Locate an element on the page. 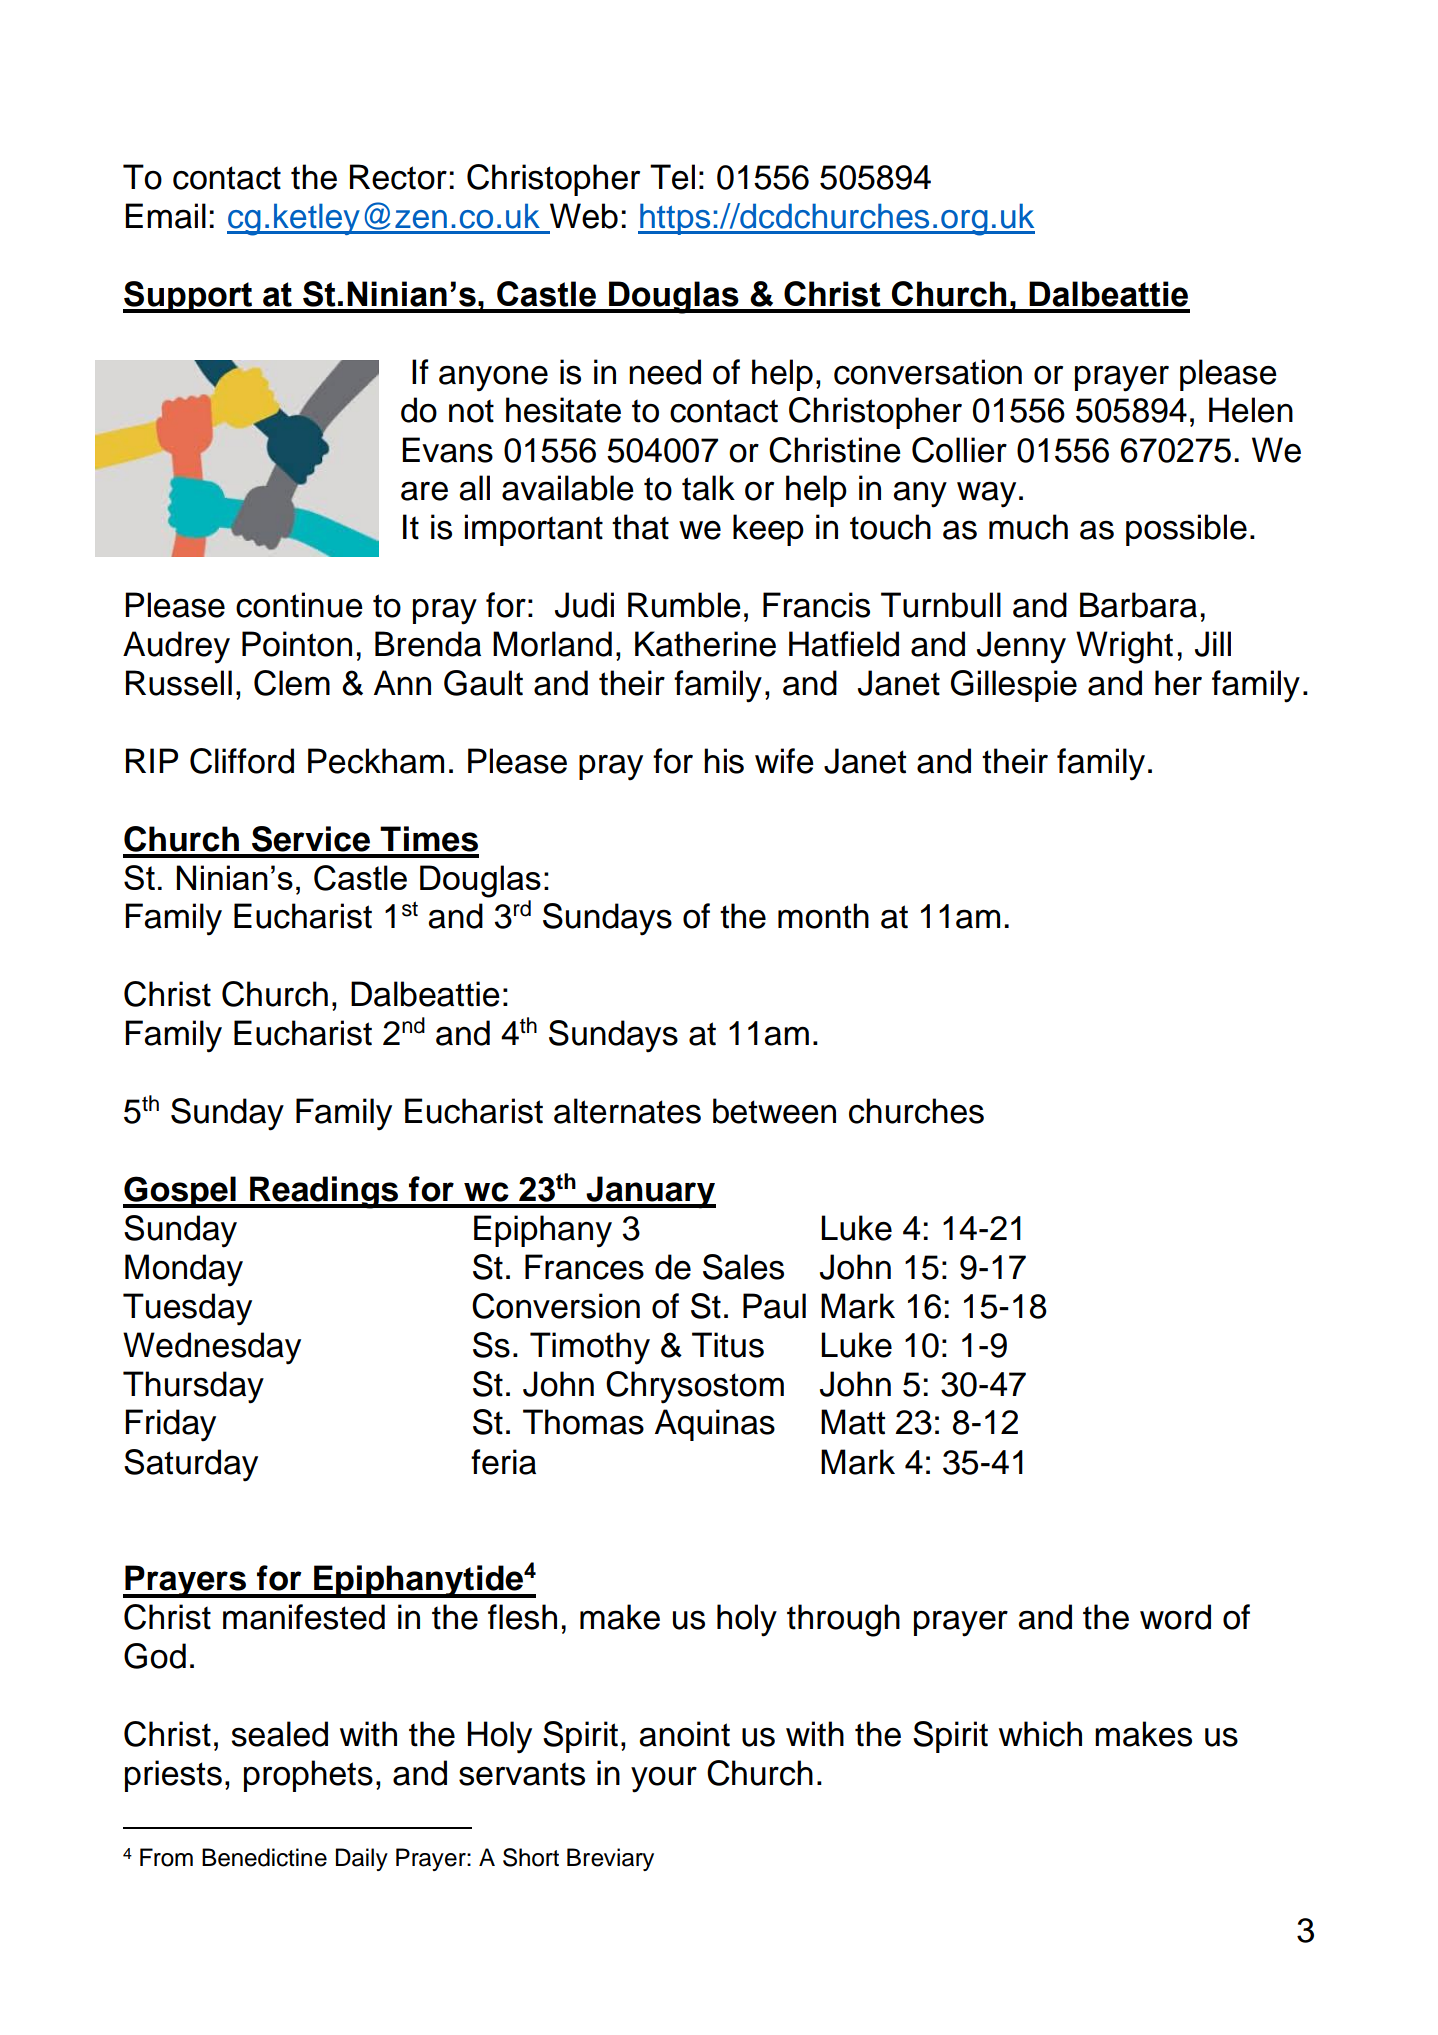 This page has height=2035, width=1438. Aquinas is located at coordinates (715, 1425).
